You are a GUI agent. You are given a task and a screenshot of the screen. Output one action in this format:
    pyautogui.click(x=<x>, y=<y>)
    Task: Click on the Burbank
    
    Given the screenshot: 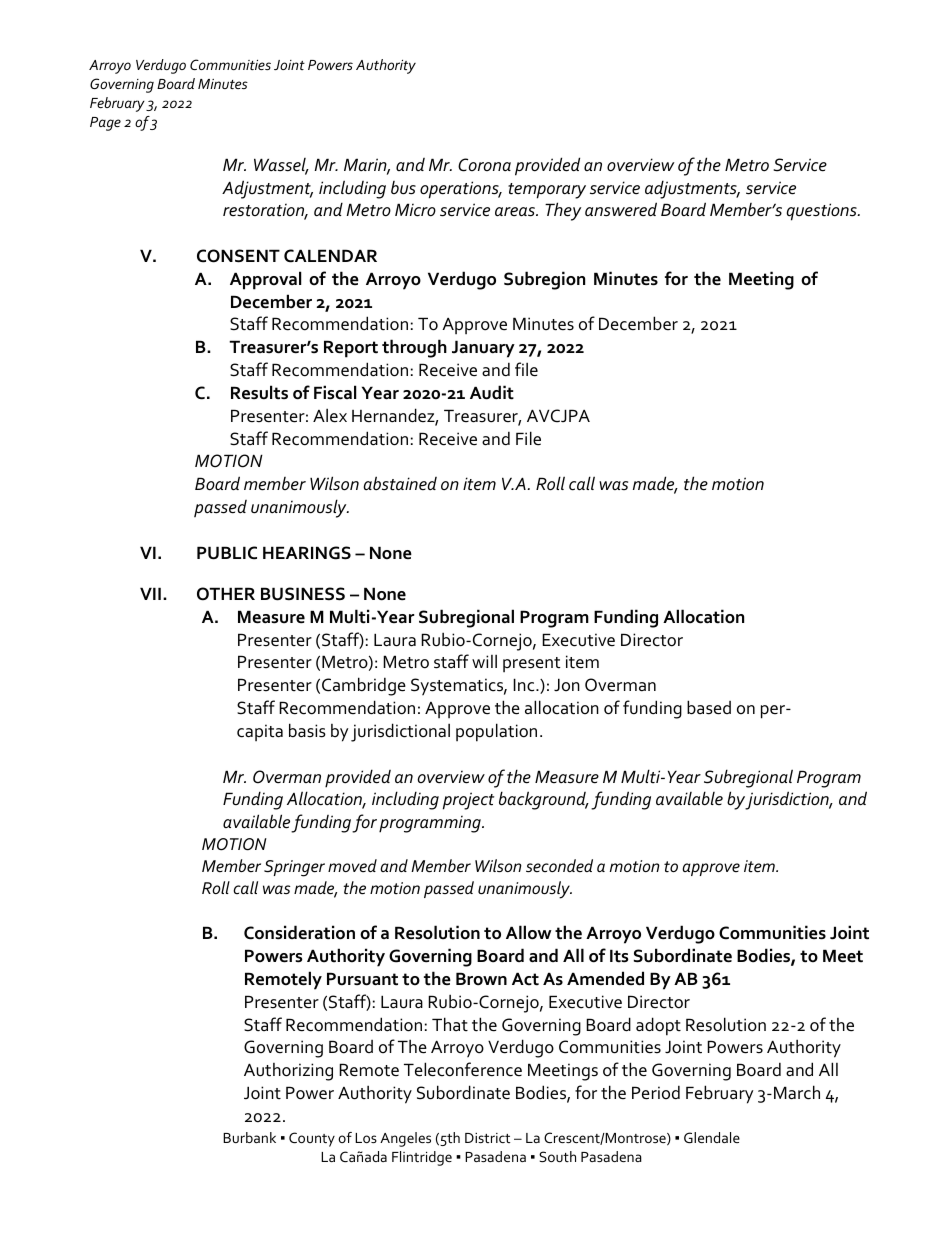 What is the action you would take?
    pyautogui.click(x=249, y=1137)
